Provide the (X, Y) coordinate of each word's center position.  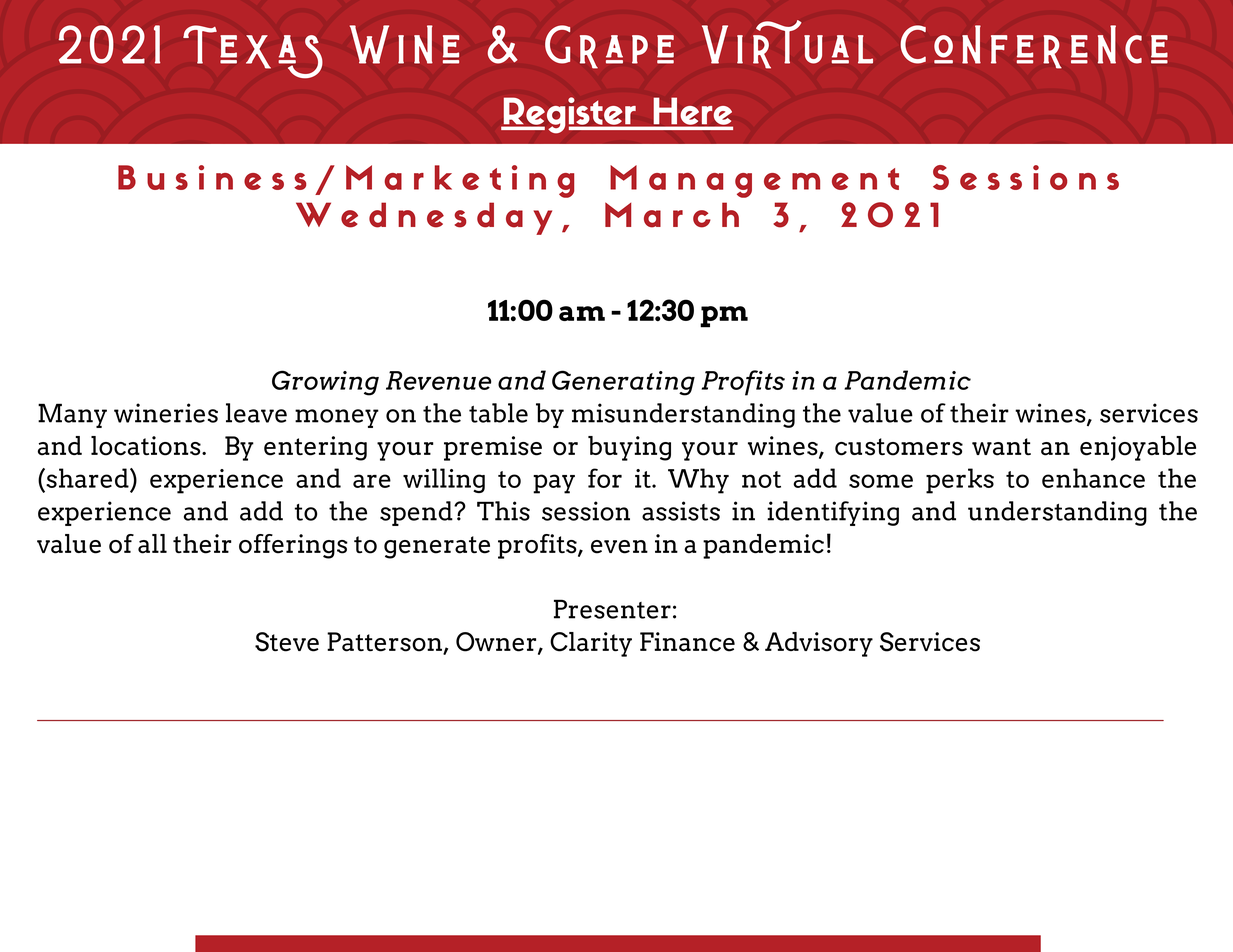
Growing (325, 383)
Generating (623, 383)
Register (569, 115)
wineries (166, 413)
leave (256, 413)
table (498, 413)
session (586, 511)
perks (960, 481)
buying (629, 448)
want (1001, 447)
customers (899, 447)
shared (87, 478)
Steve (287, 642)
